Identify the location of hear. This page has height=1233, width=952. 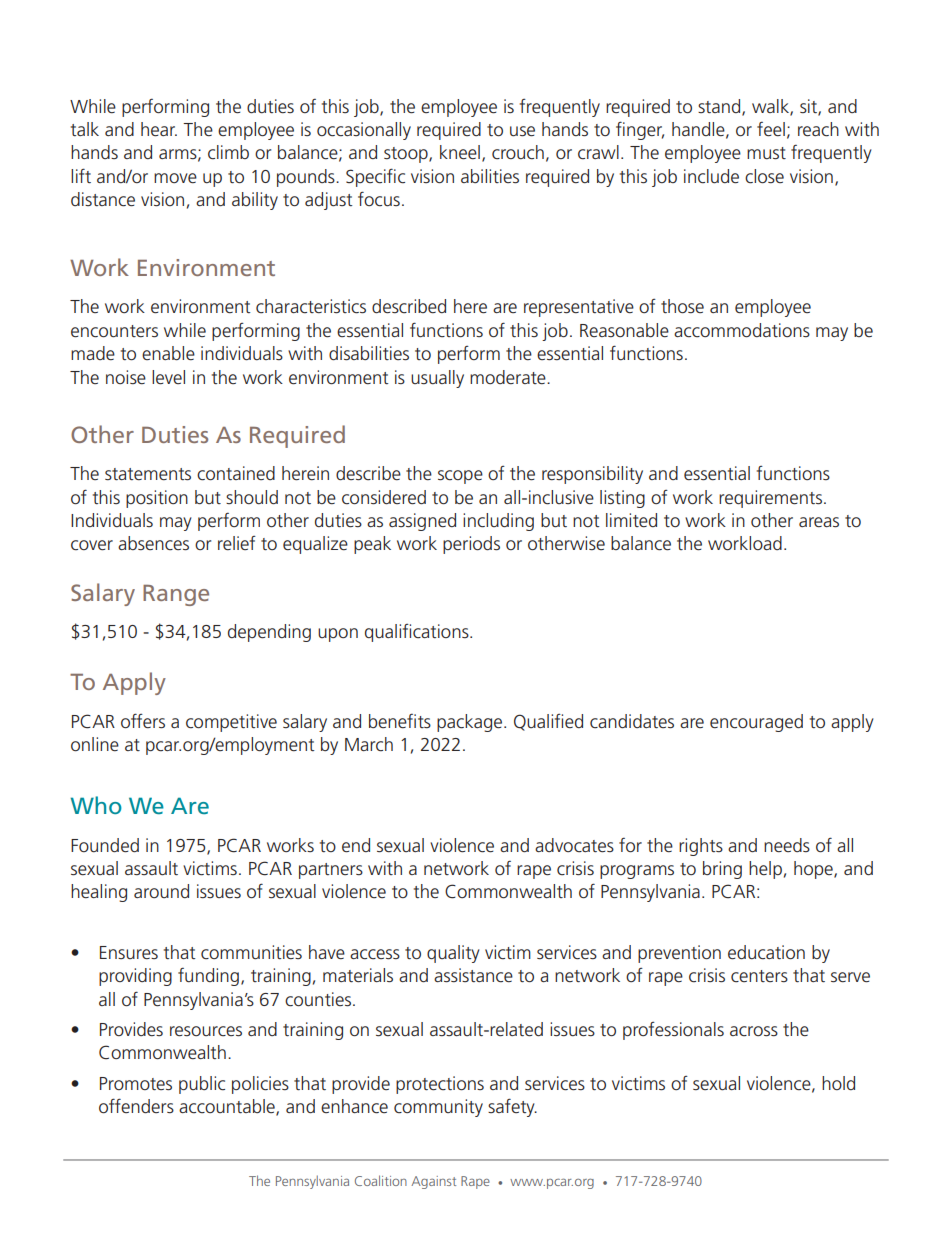
(159, 129).
